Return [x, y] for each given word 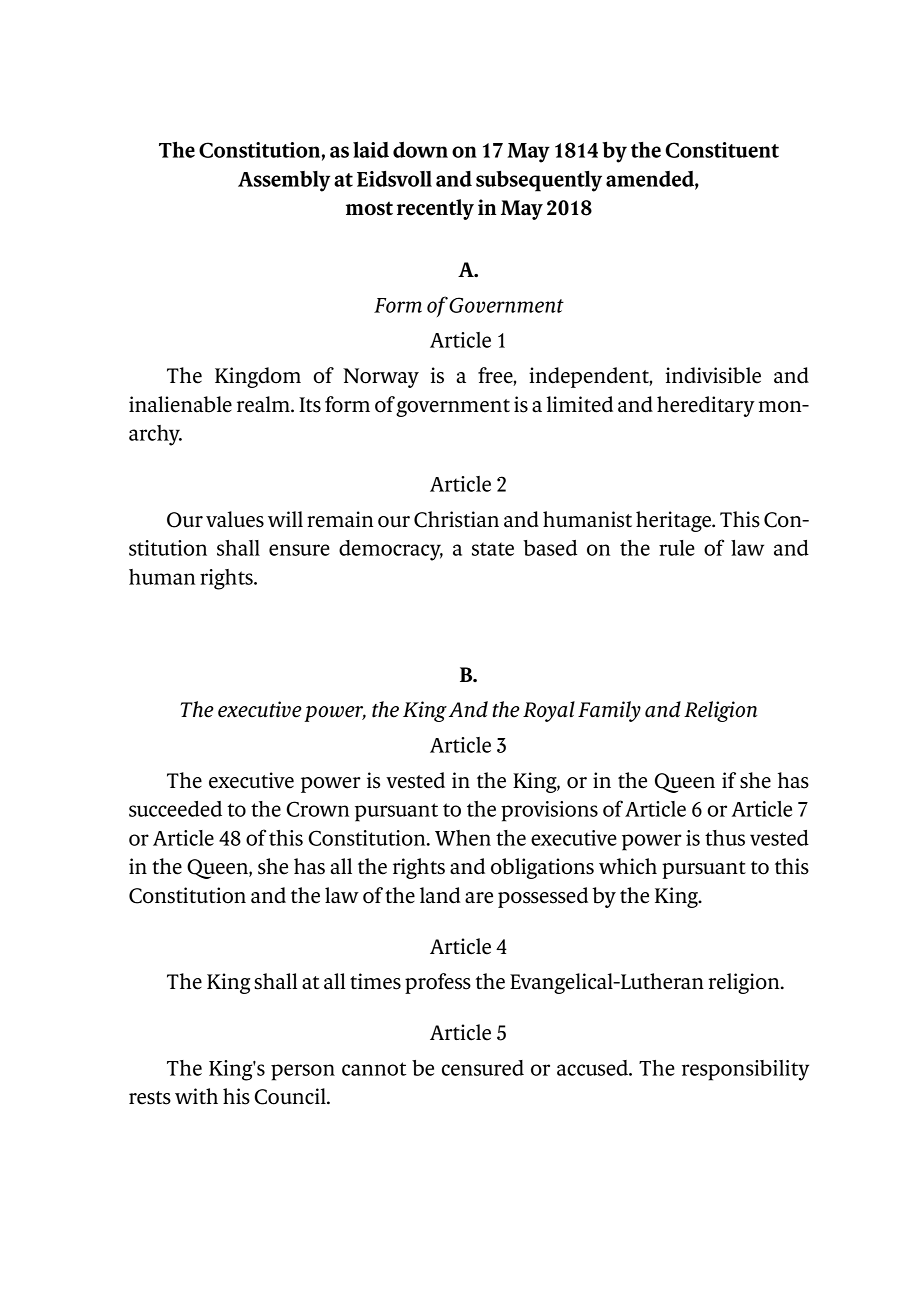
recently [435, 209]
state [493, 549]
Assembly [284, 181]
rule [677, 548]
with [196, 1096]
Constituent [722, 150]
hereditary [706, 406]
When [463, 838]
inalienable [180, 404]
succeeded [175, 809]
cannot [374, 1069]
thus [725, 838]
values [235, 519]
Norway [381, 378]
